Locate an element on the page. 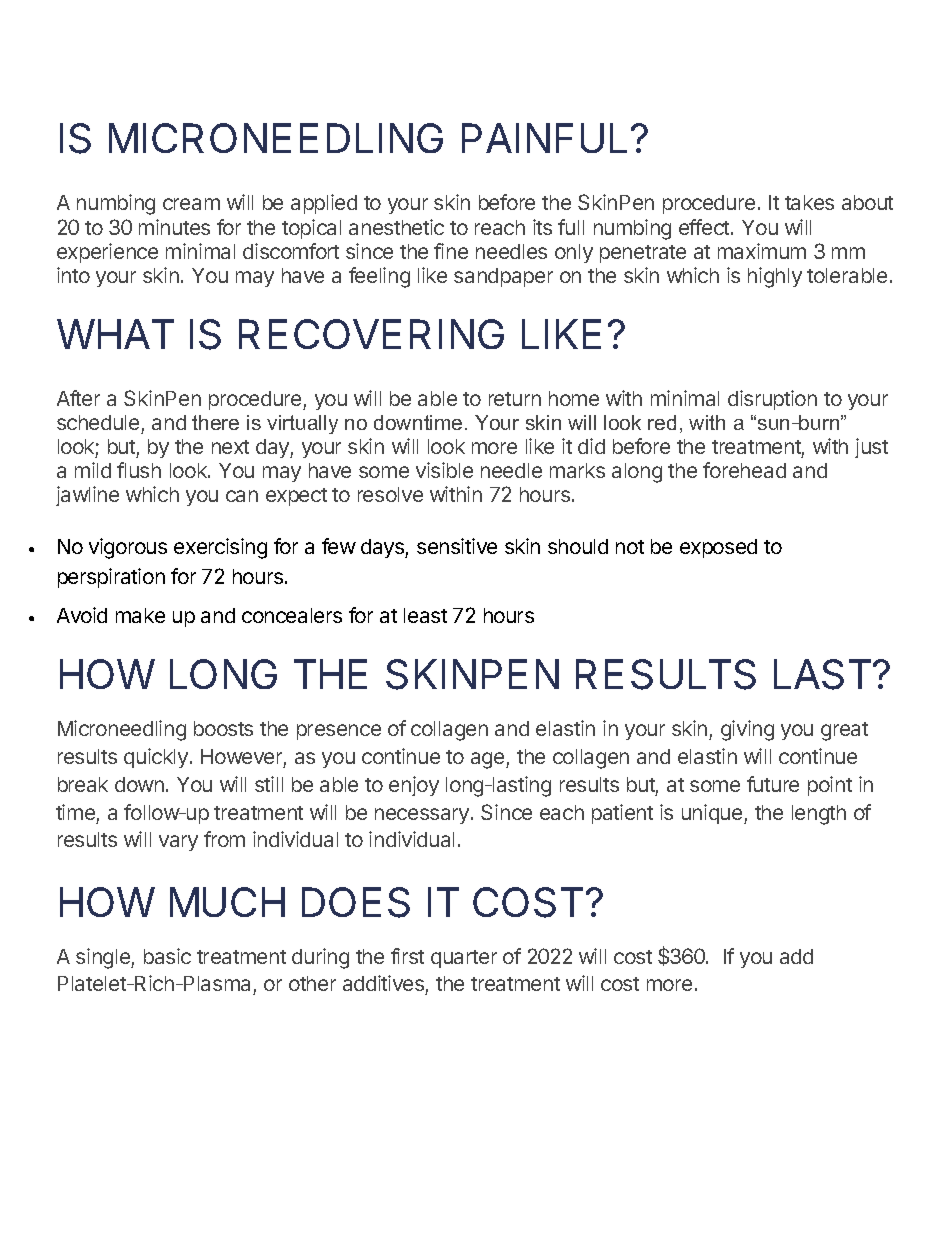  cream is located at coordinates (191, 204).
